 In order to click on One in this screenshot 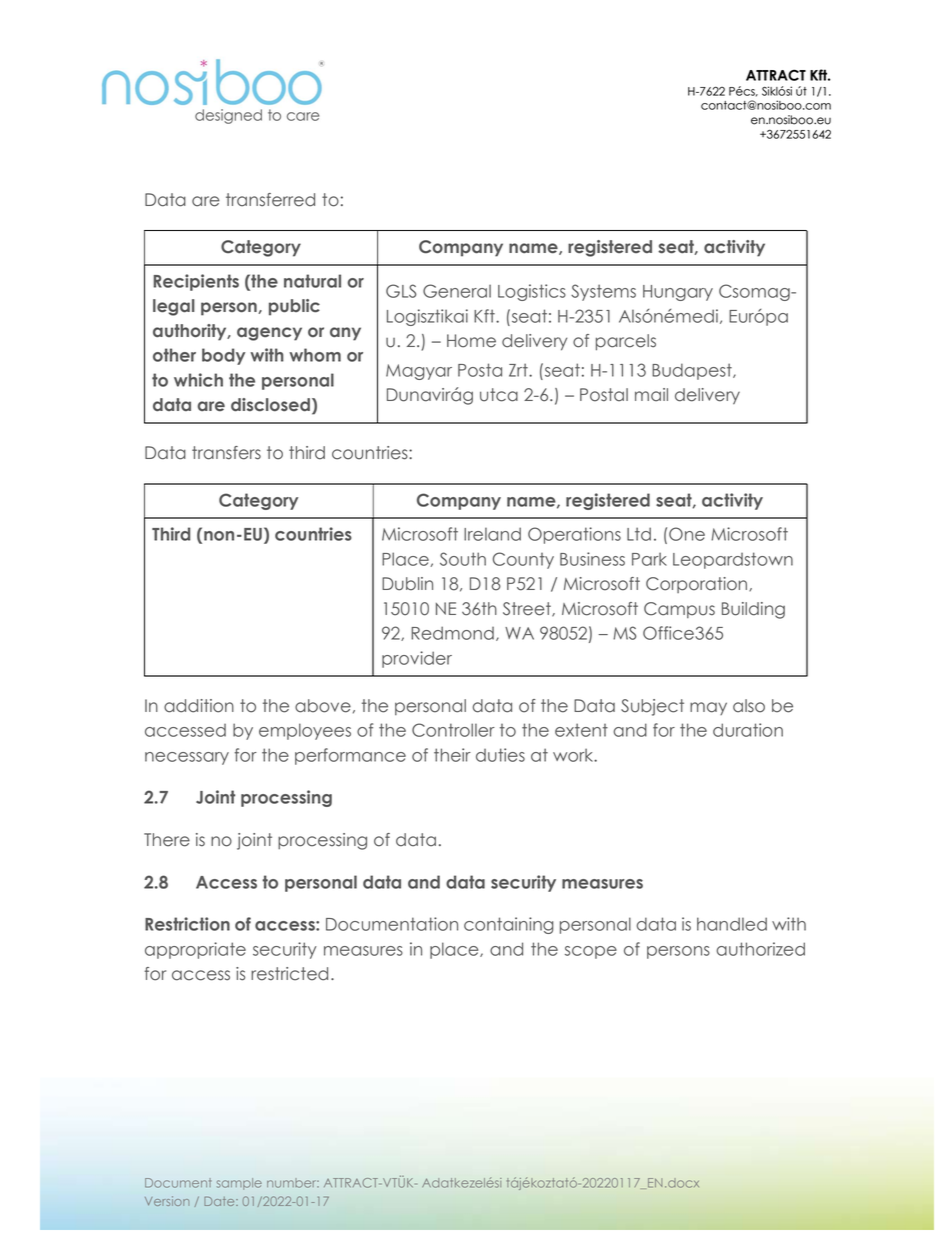, I will do `click(687, 534)`.
